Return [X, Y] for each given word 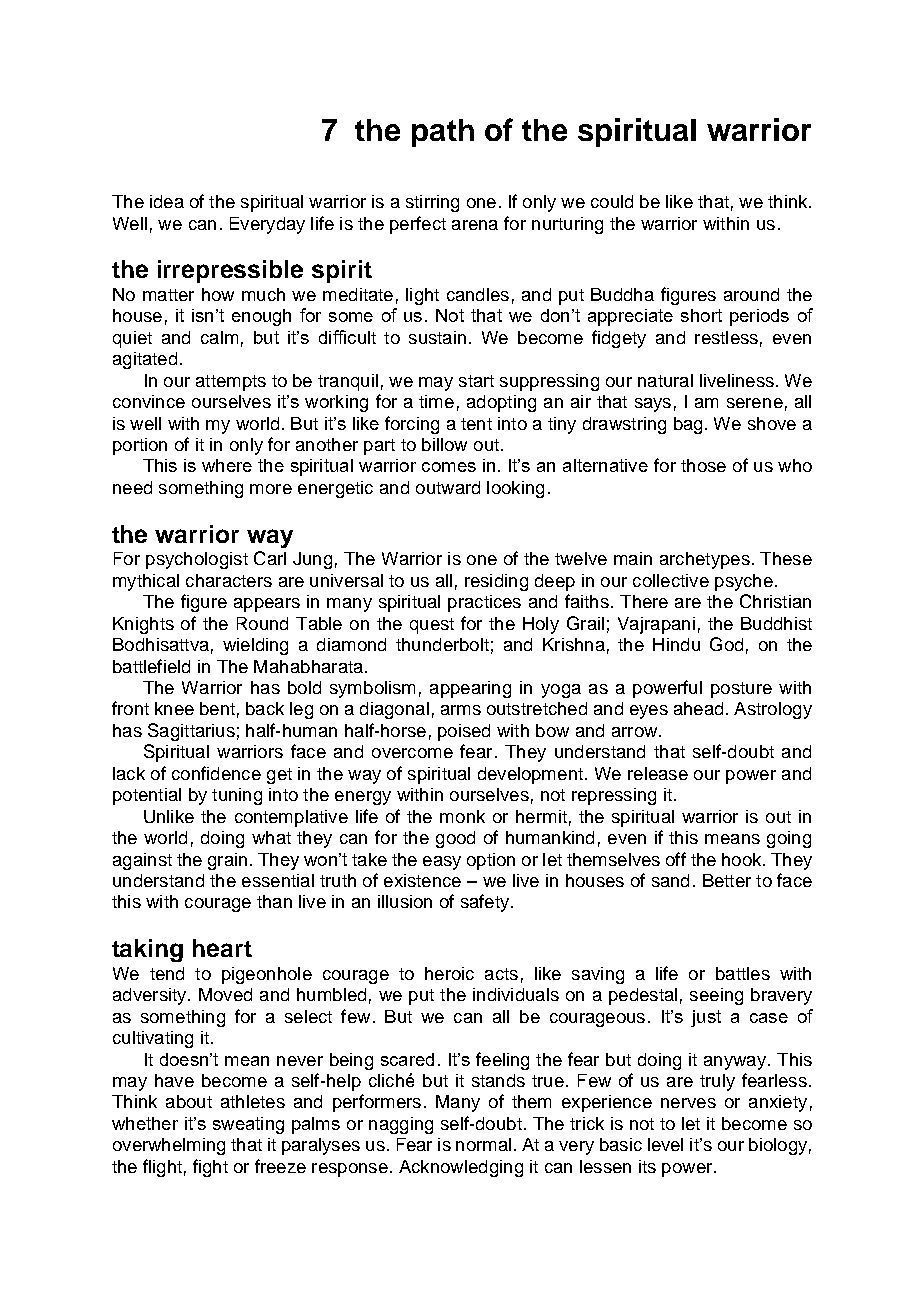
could [612, 201]
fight [210, 1168]
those [703, 465]
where [227, 465]
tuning [237, 796]
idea [167, 201]
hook [743, 859]
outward [448, 487]
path [443, 133]
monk [462, 816]
